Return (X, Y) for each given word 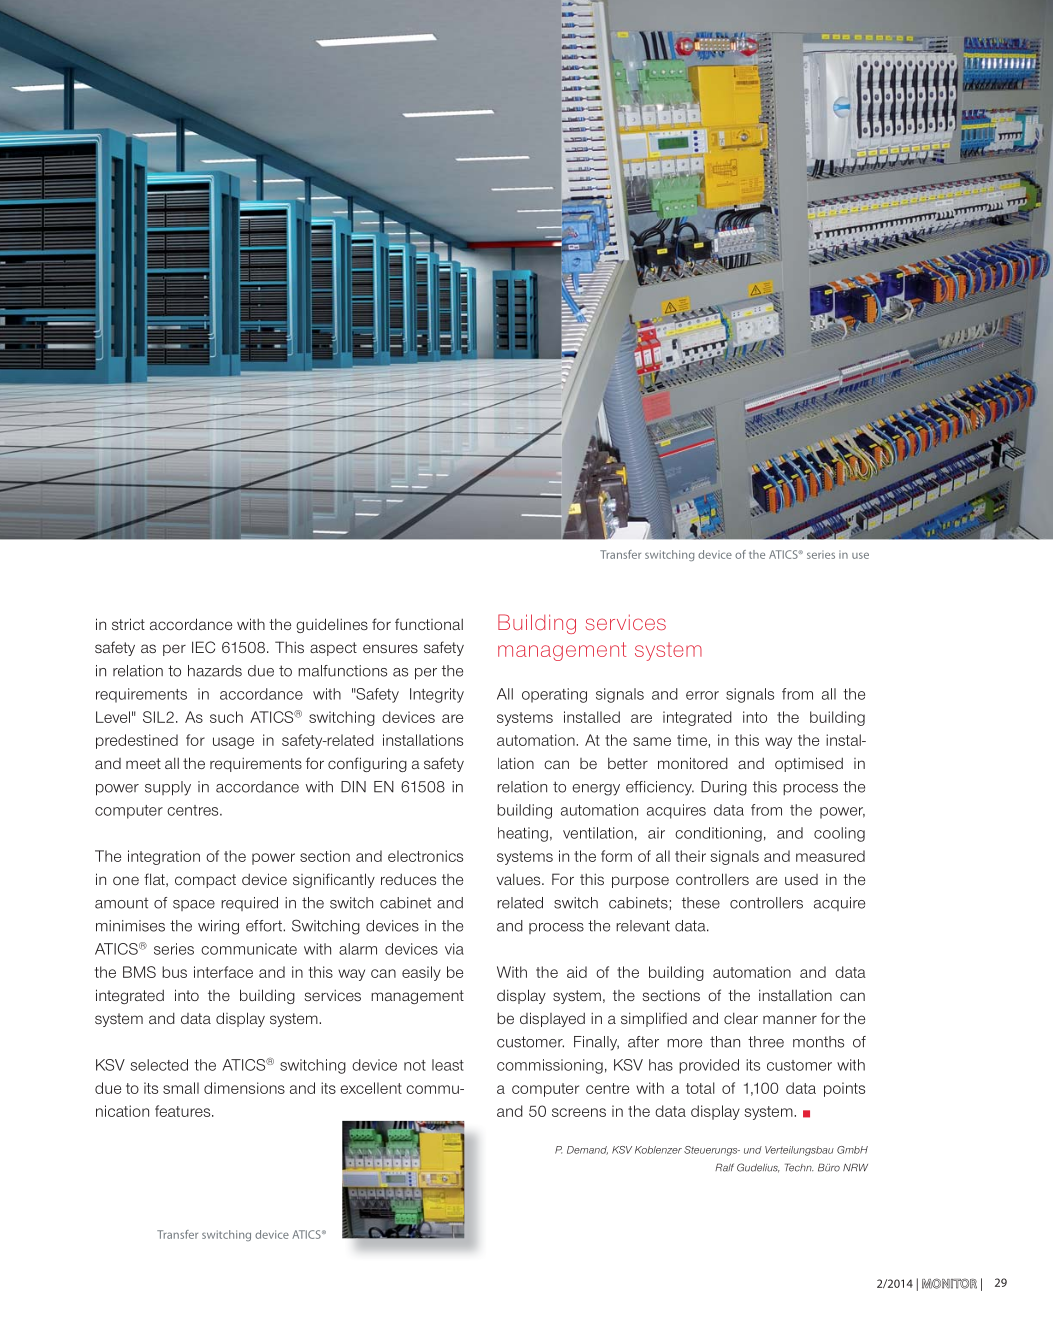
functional (429, 624)
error (702, 695)
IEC (203, 647)
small (181, 1088)
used (801, 879)
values (520, 879)
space (194, 905)
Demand (587, 1150)
